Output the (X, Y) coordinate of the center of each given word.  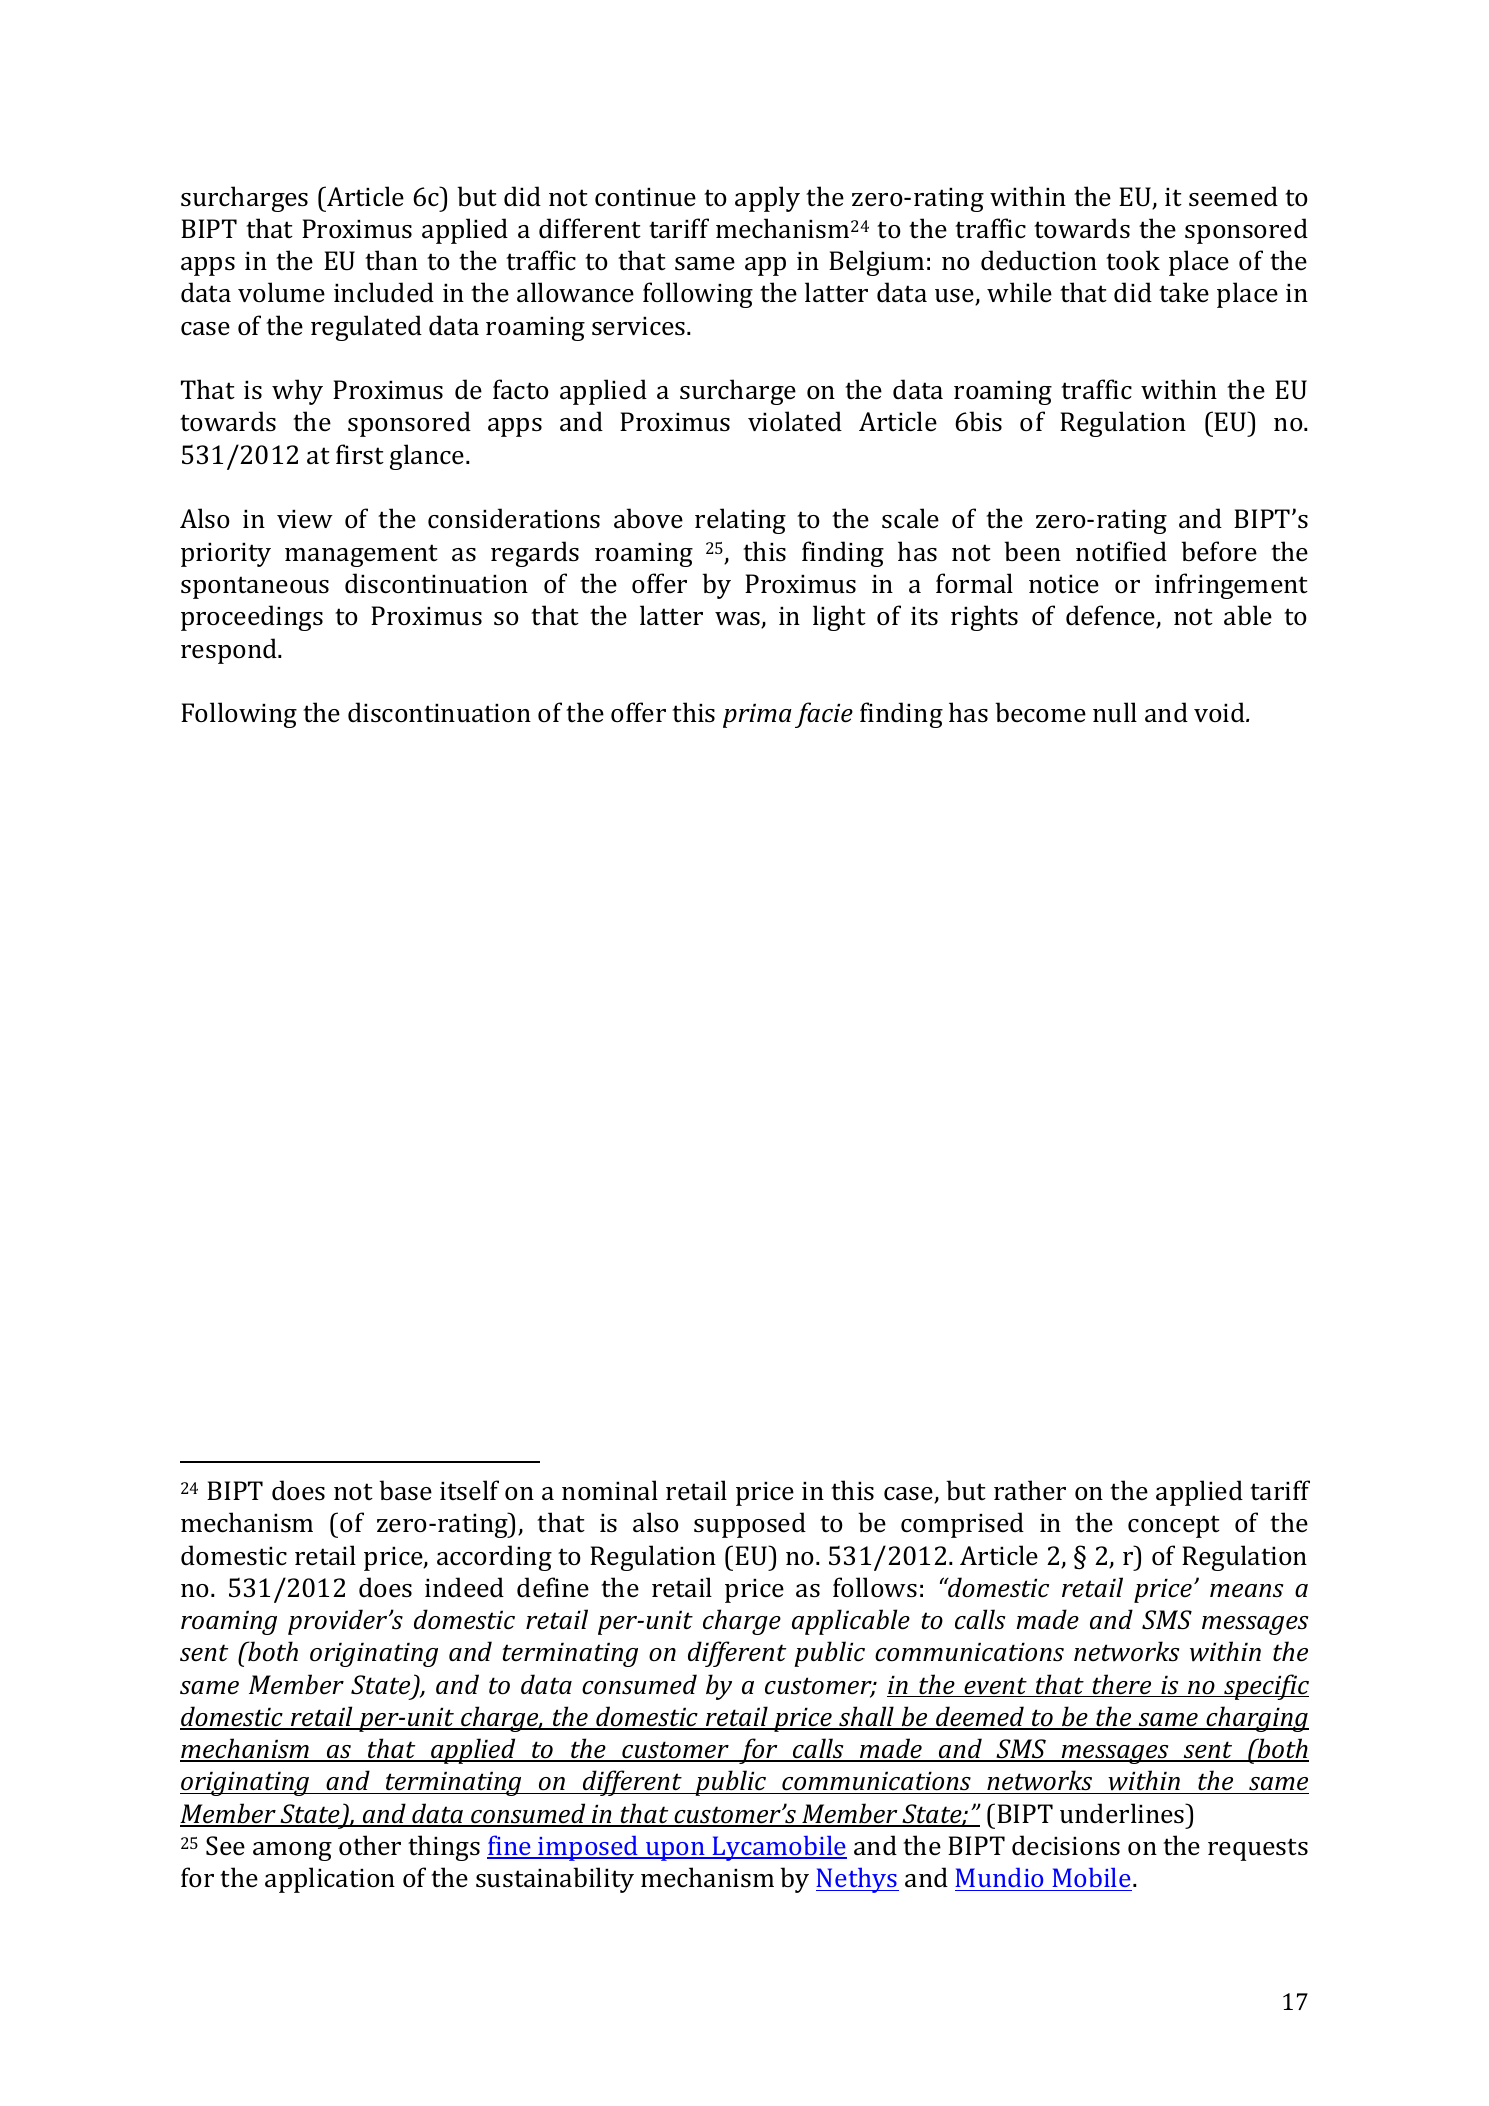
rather (1030, 1490)
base (405, 1490)
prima (757, 716)
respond (230, 651)
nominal (610, 1490)
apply (767, 199)
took (1133, 260)
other (370, 1845)
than (391, 260)
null (1115, 712)
